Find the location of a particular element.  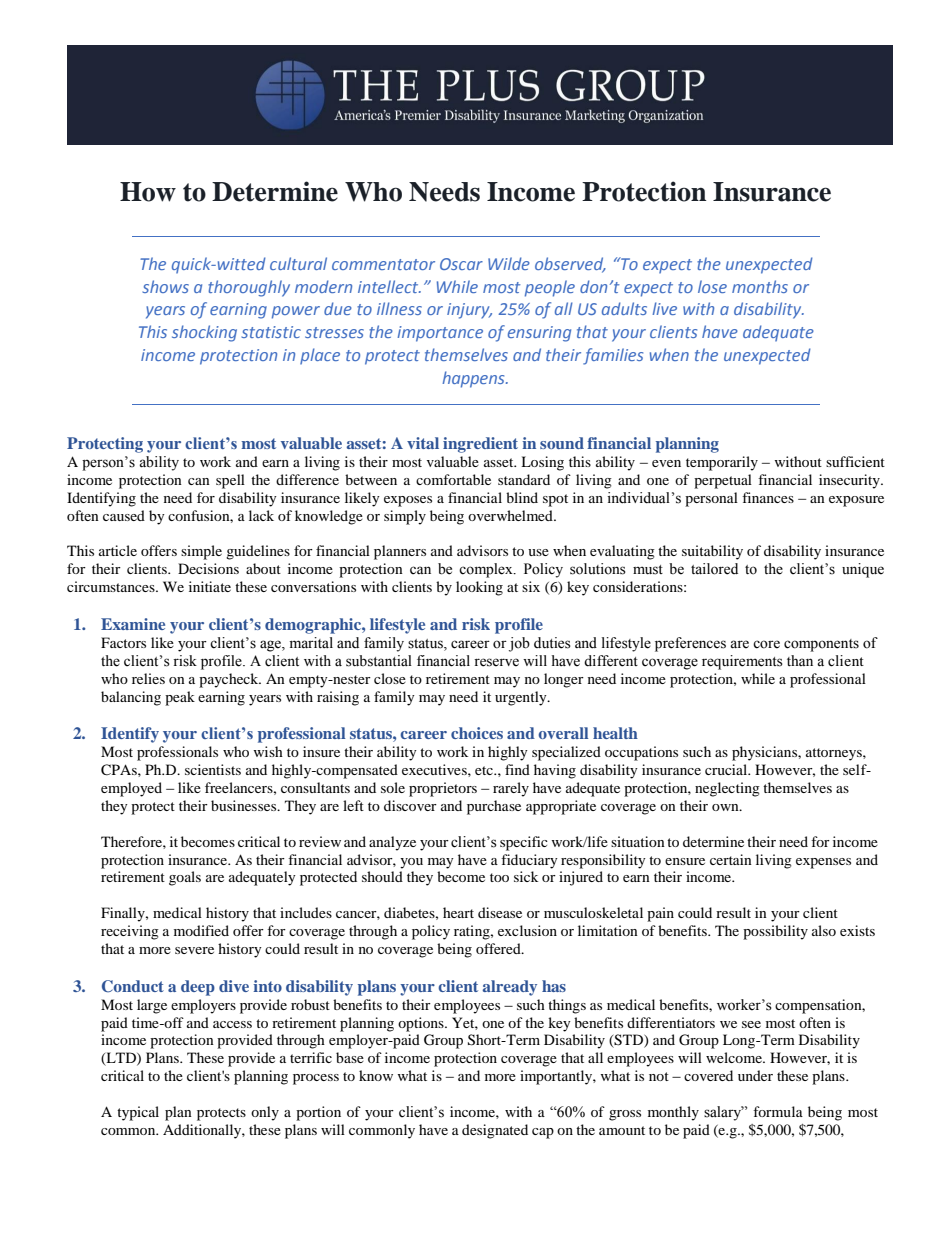

urgently is located at coordinates (522, 698).
